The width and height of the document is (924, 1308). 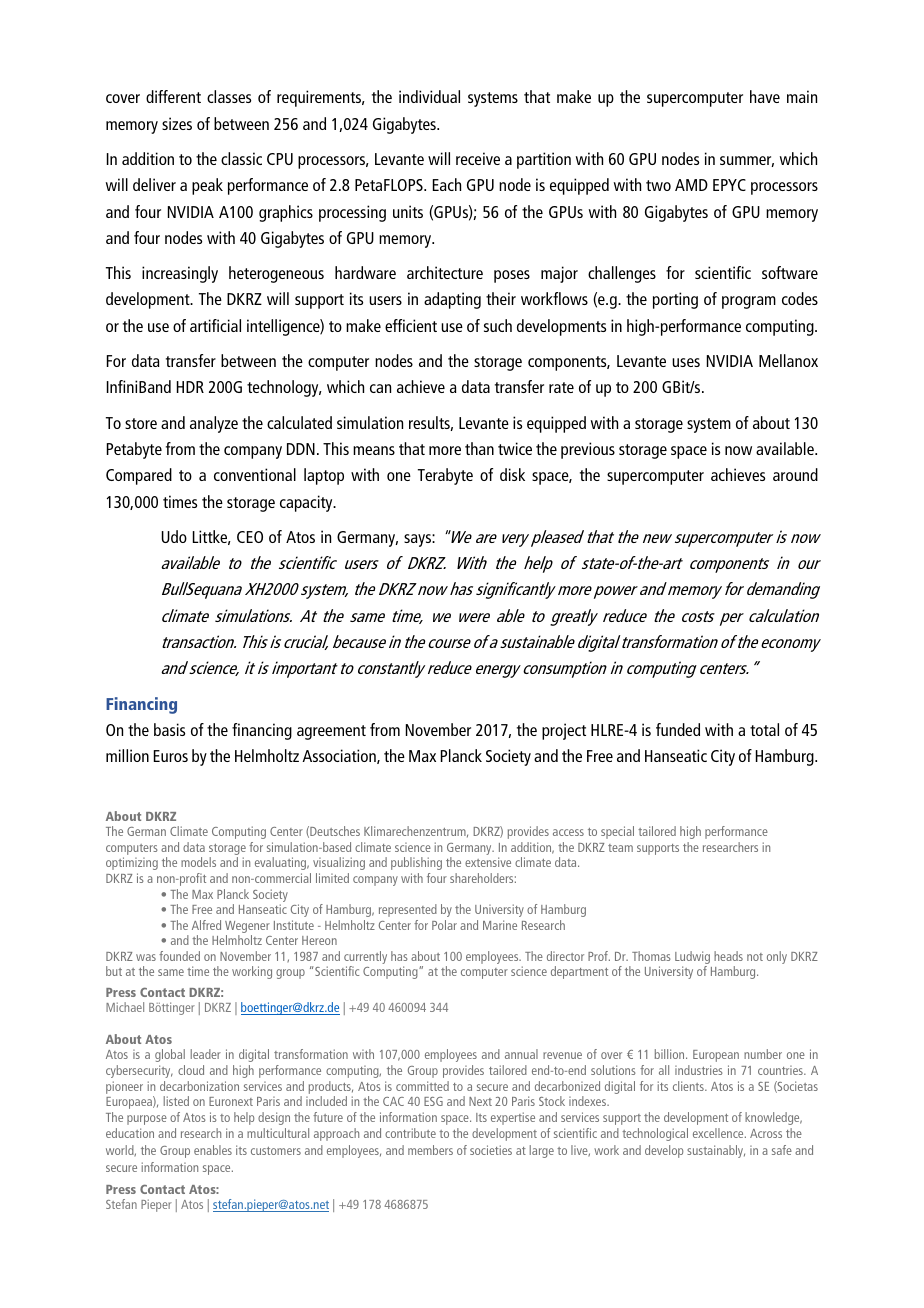 I want to click on excellence, so click(x=719, y=1133).
